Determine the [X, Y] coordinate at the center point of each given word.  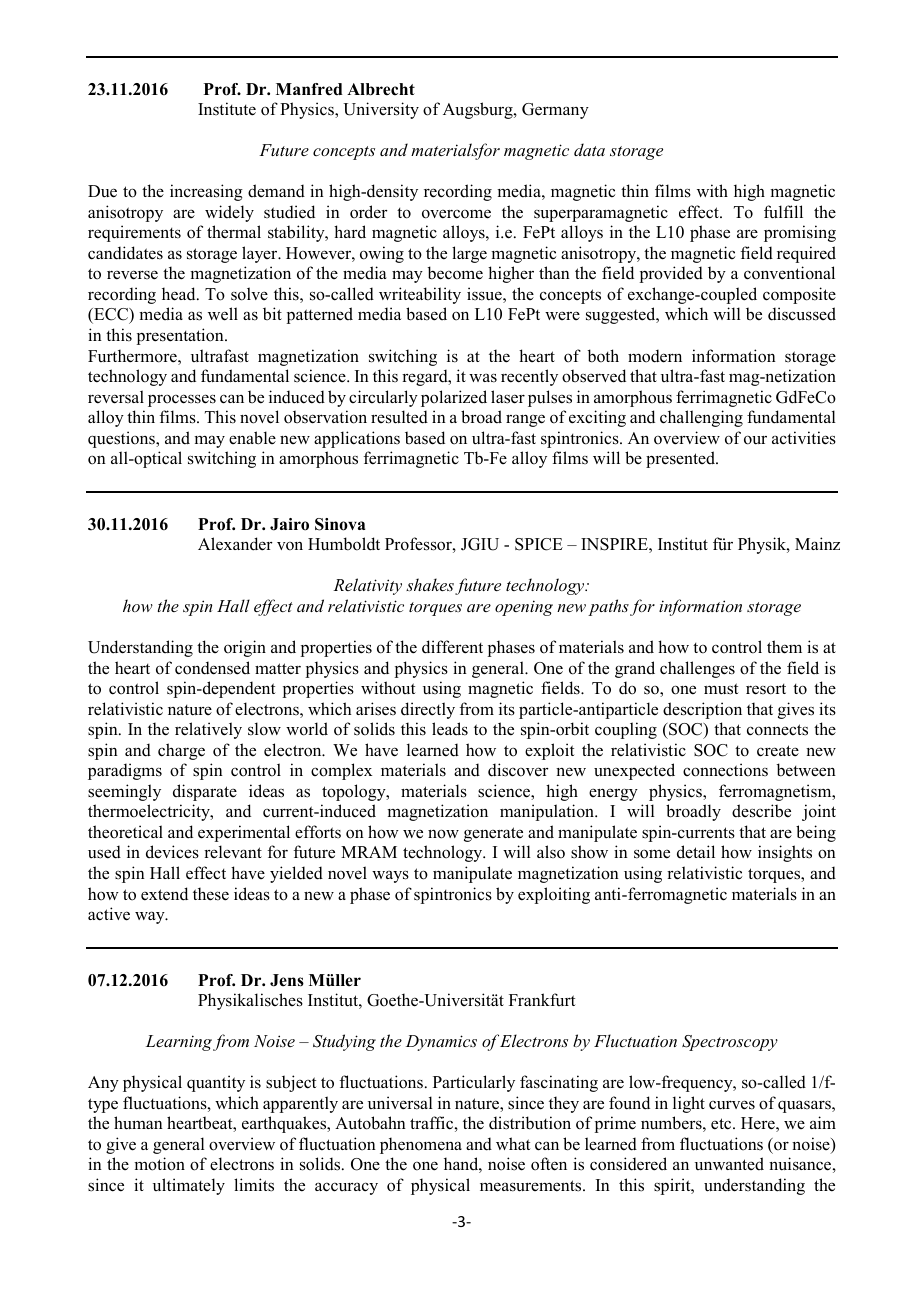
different [452, 647]
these [211, 894]
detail [696, 852]
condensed [212, 668]
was [483, 378]
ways [390, 876]
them [784, 647]
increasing [206, 192]
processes [182, 400]
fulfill [783, 212]
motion [159, 1164]
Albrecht [381, 89]
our [755, 440]
